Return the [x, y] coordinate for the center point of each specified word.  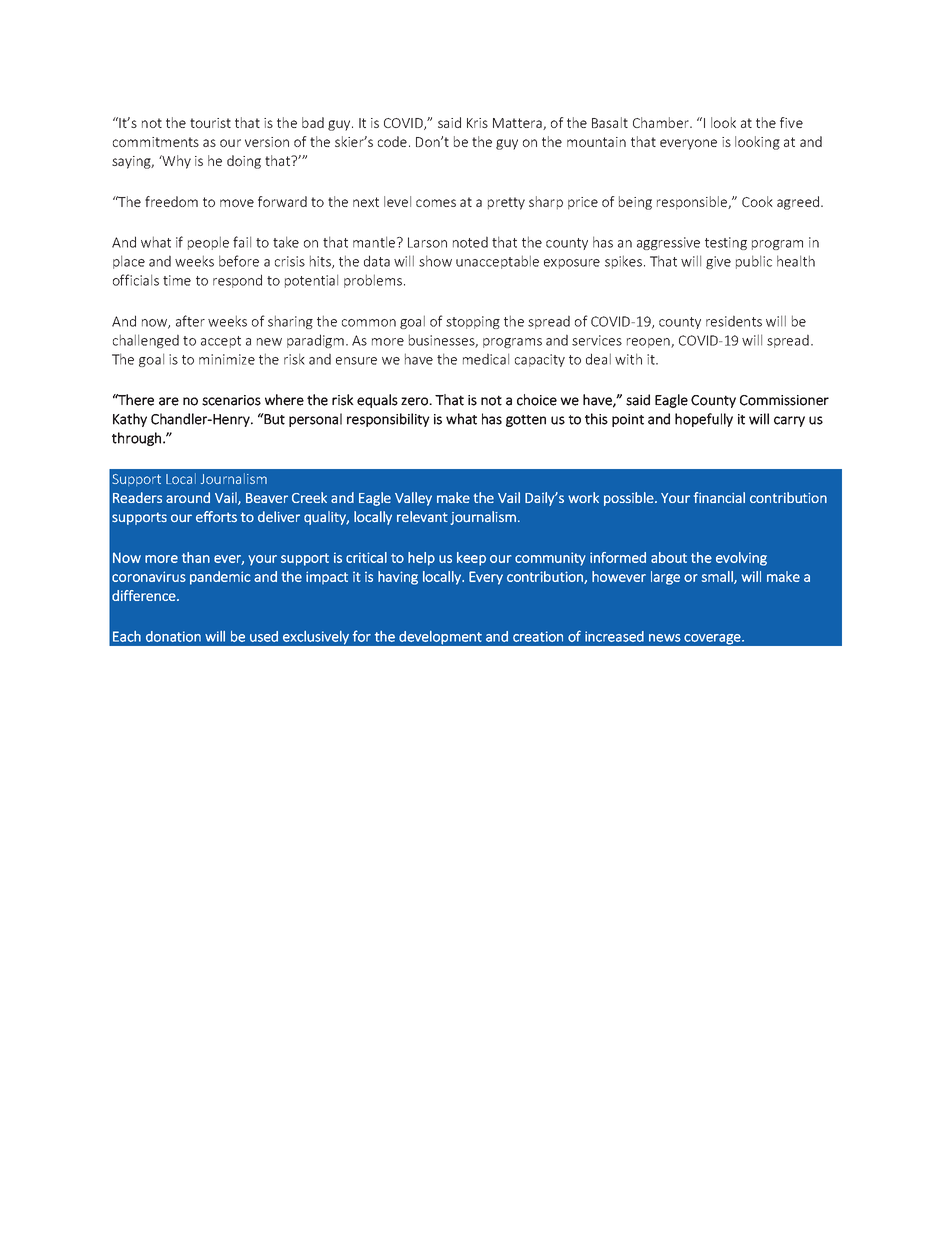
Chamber [662, 122]
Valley [413, 499]
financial [719, 497]
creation [538, 636]
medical [486, 359]
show [435, 261]
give [718, 262]
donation [173, 636]
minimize [227, 359]
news [665, 638]
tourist [210, 123]
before [239, 261]
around [188, 497]
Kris [477, 123]
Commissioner [784, 400]
